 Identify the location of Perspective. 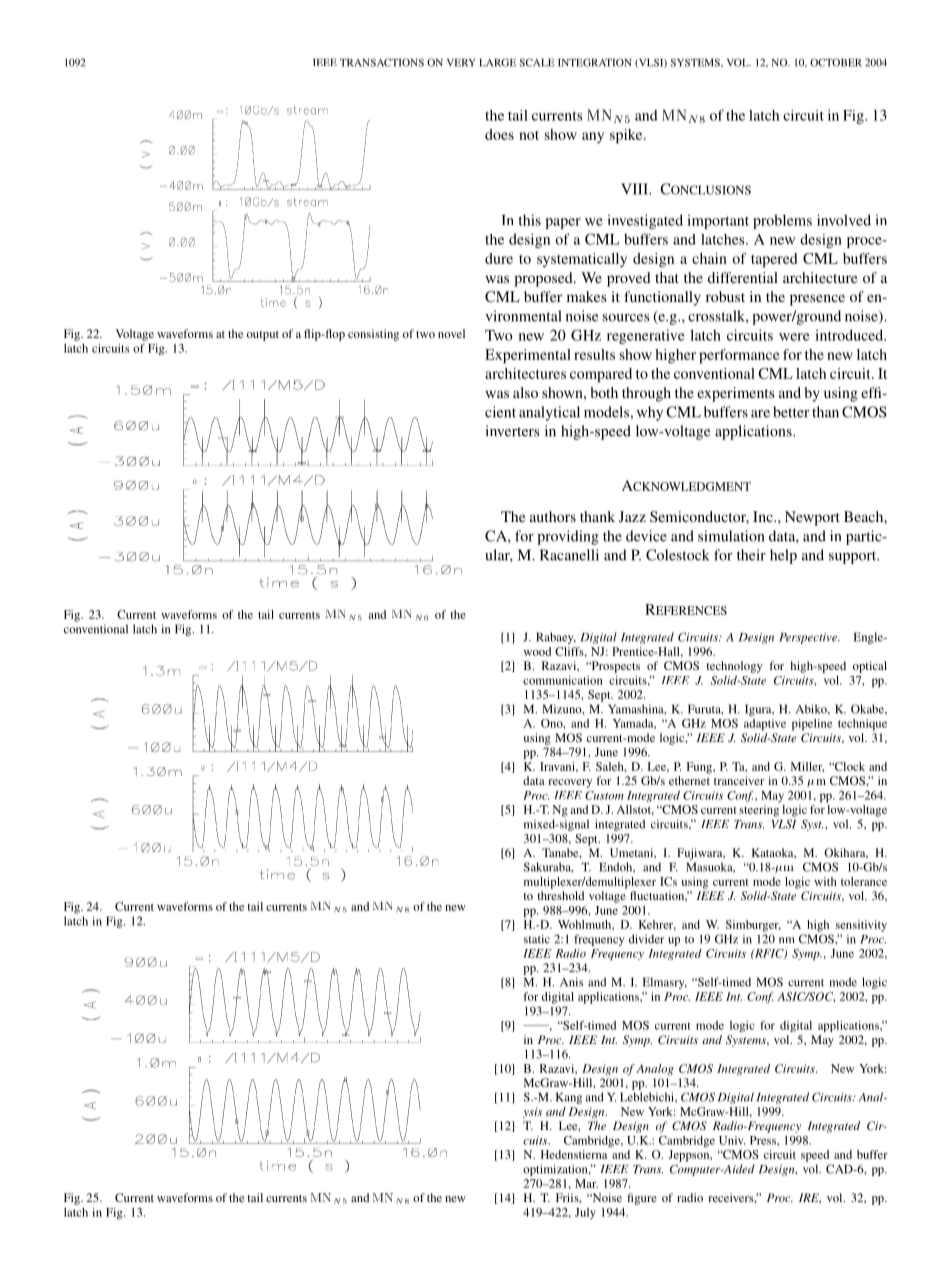
(809, 638).
